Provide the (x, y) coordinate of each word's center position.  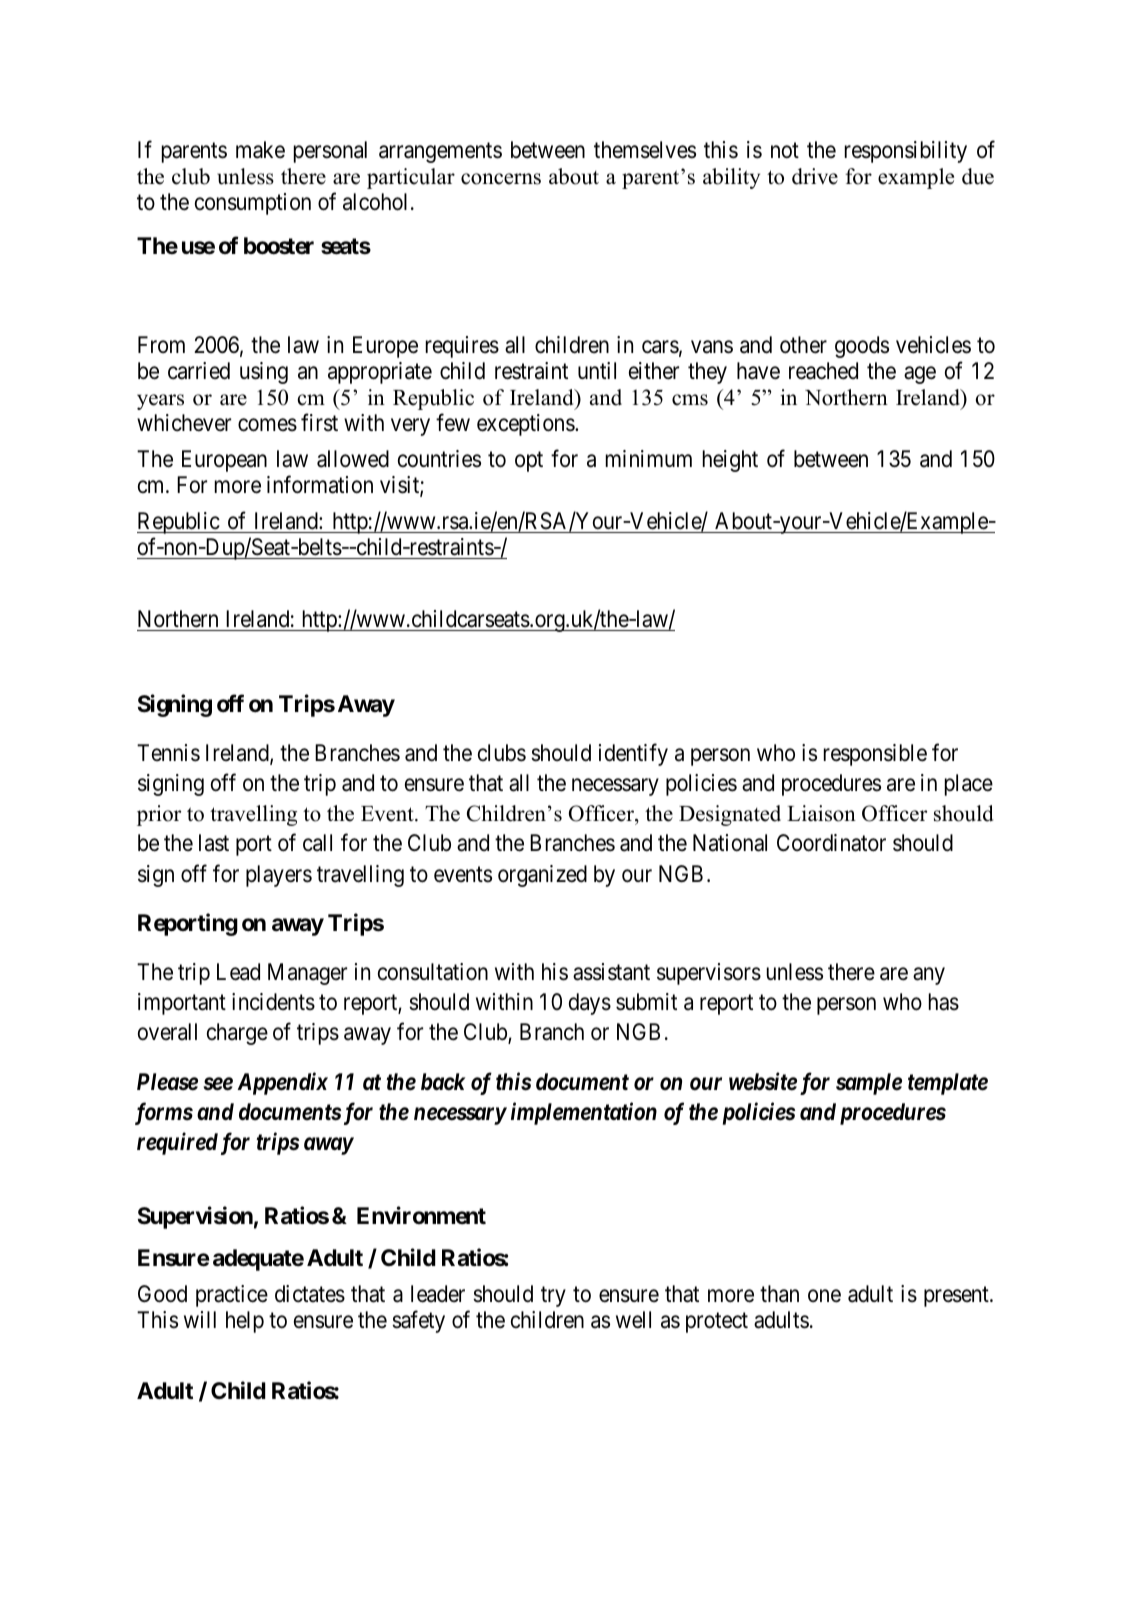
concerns (501, 179)
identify (633, 755)
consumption (253, 204)
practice (232, 1296)
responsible (875, 755)
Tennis (168, 753)
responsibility (906, 152)
